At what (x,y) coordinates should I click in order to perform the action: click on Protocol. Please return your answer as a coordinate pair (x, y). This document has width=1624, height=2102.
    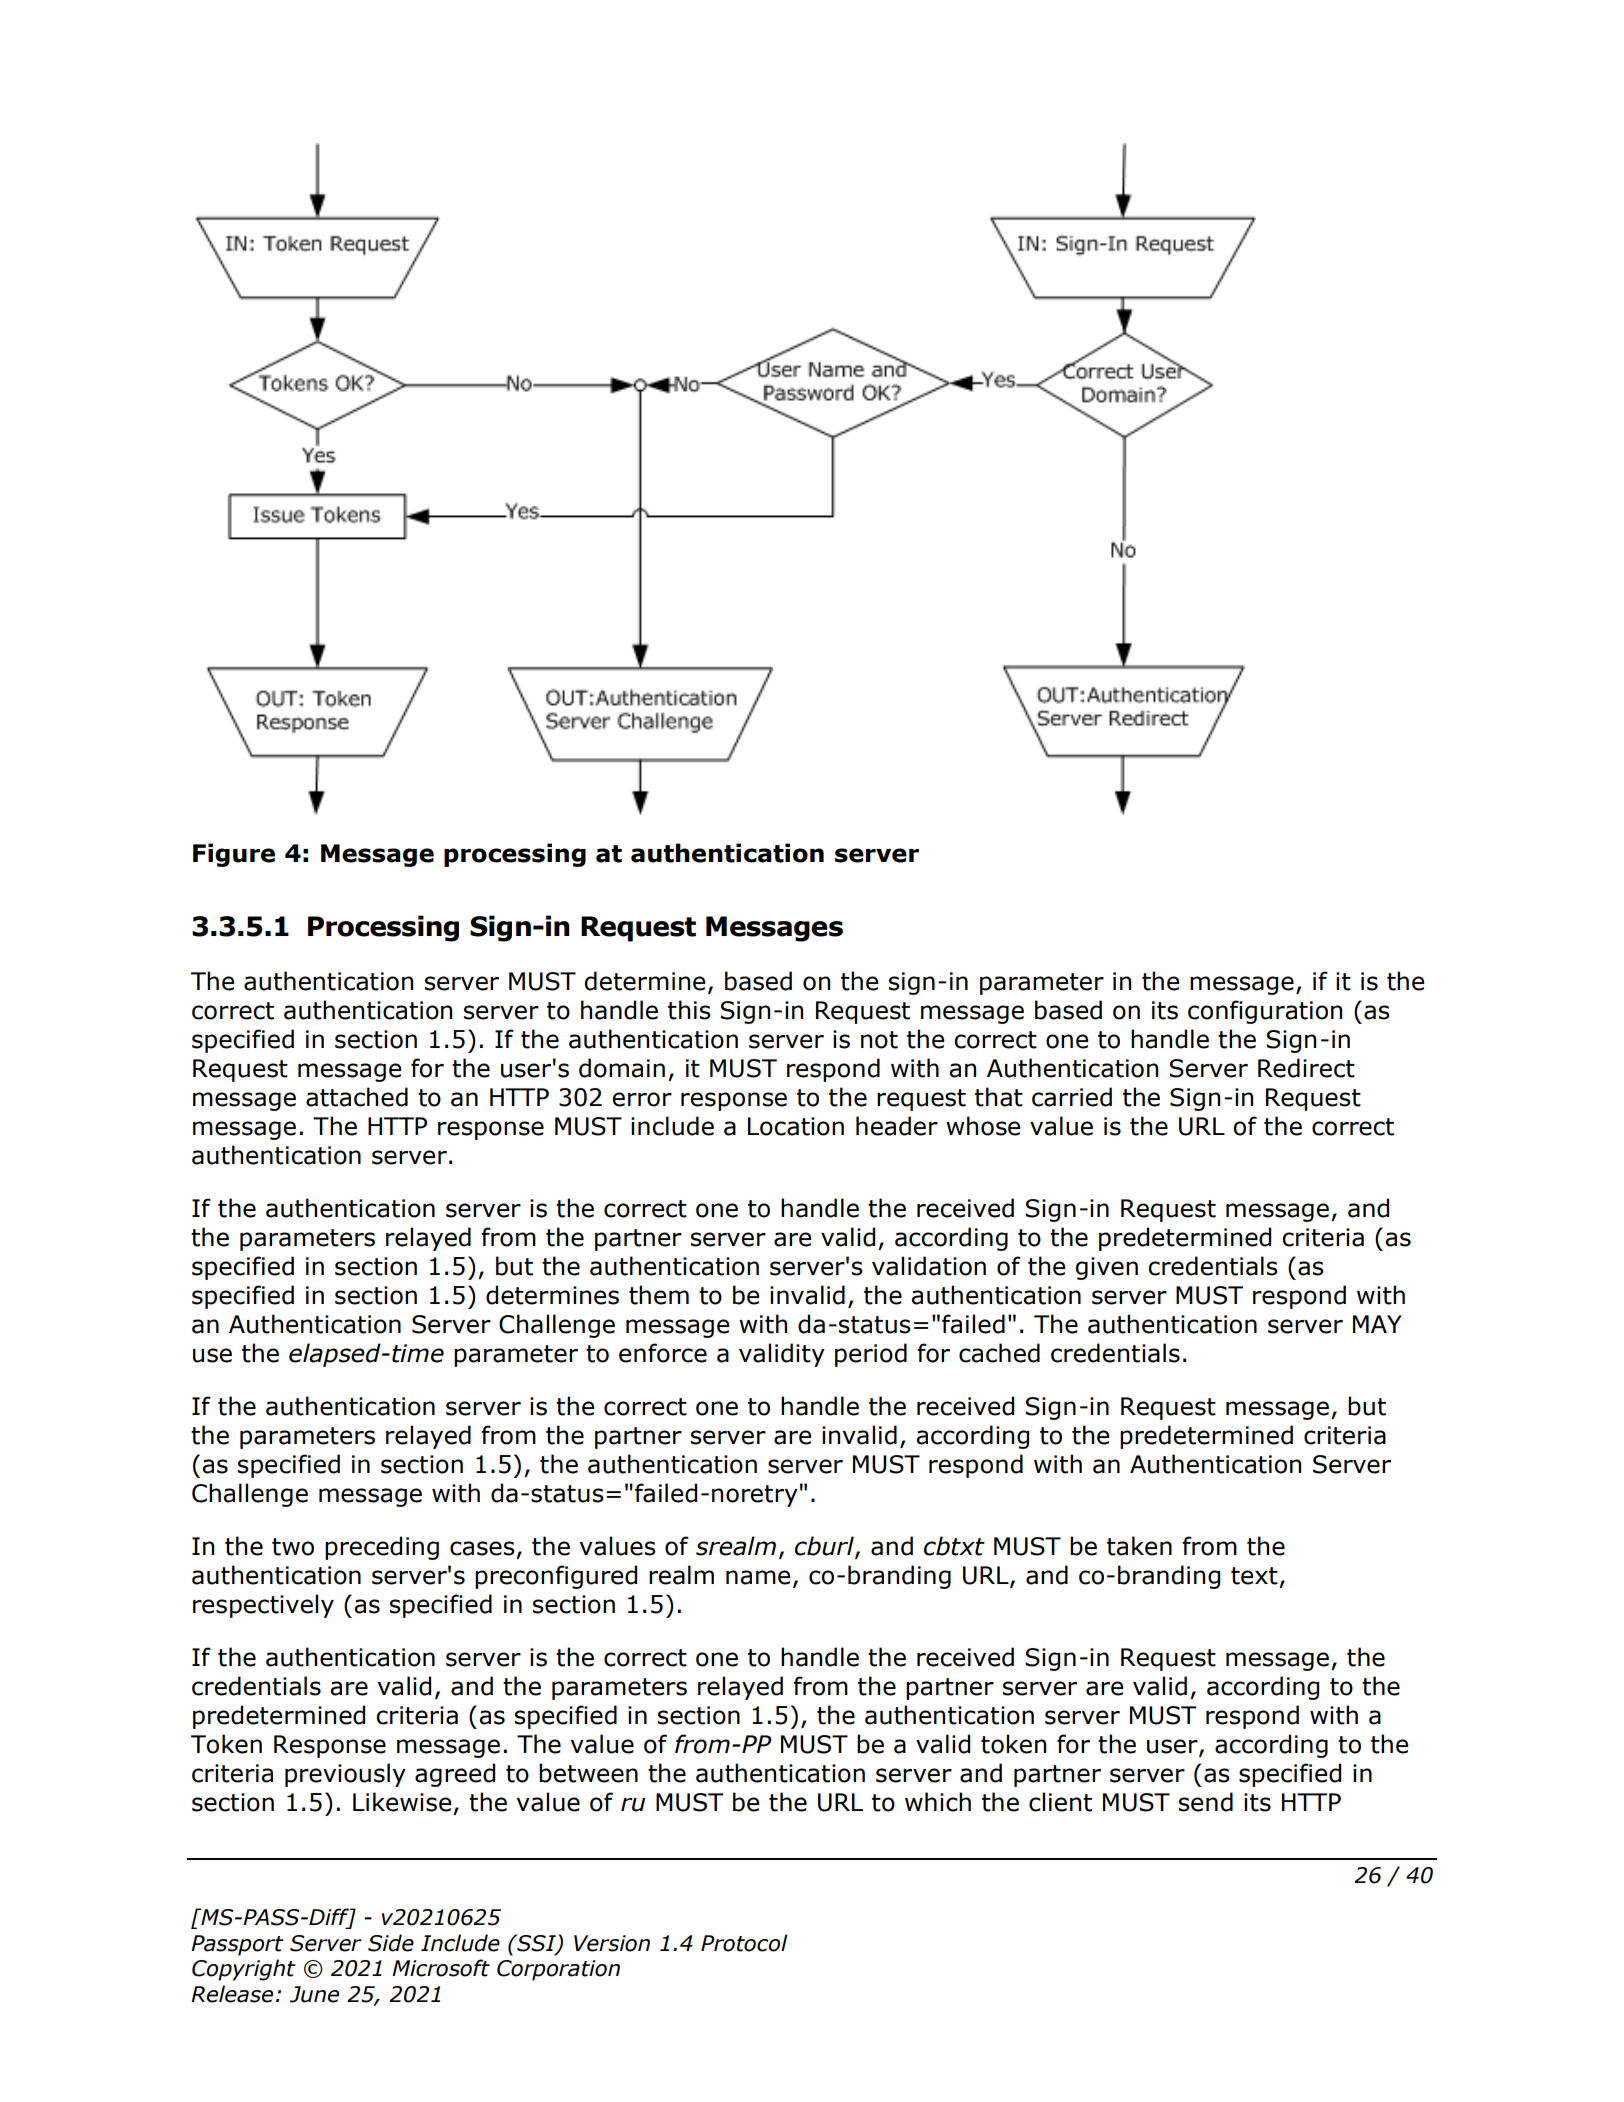
    Looking at the image, I should click on (744, 1943).
